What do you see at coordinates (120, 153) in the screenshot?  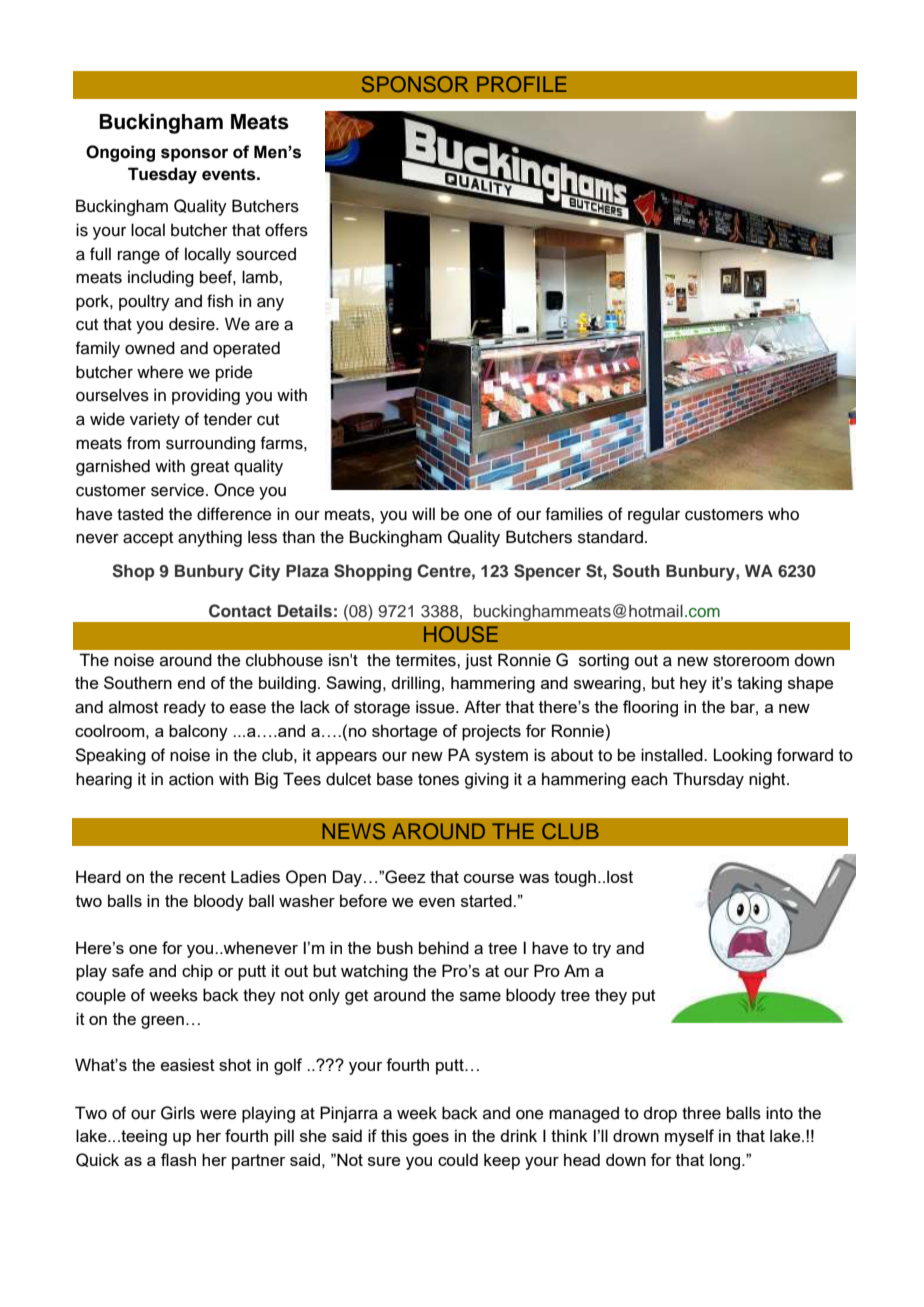 I see `Ongoing` at bounding box center [120, 153].
